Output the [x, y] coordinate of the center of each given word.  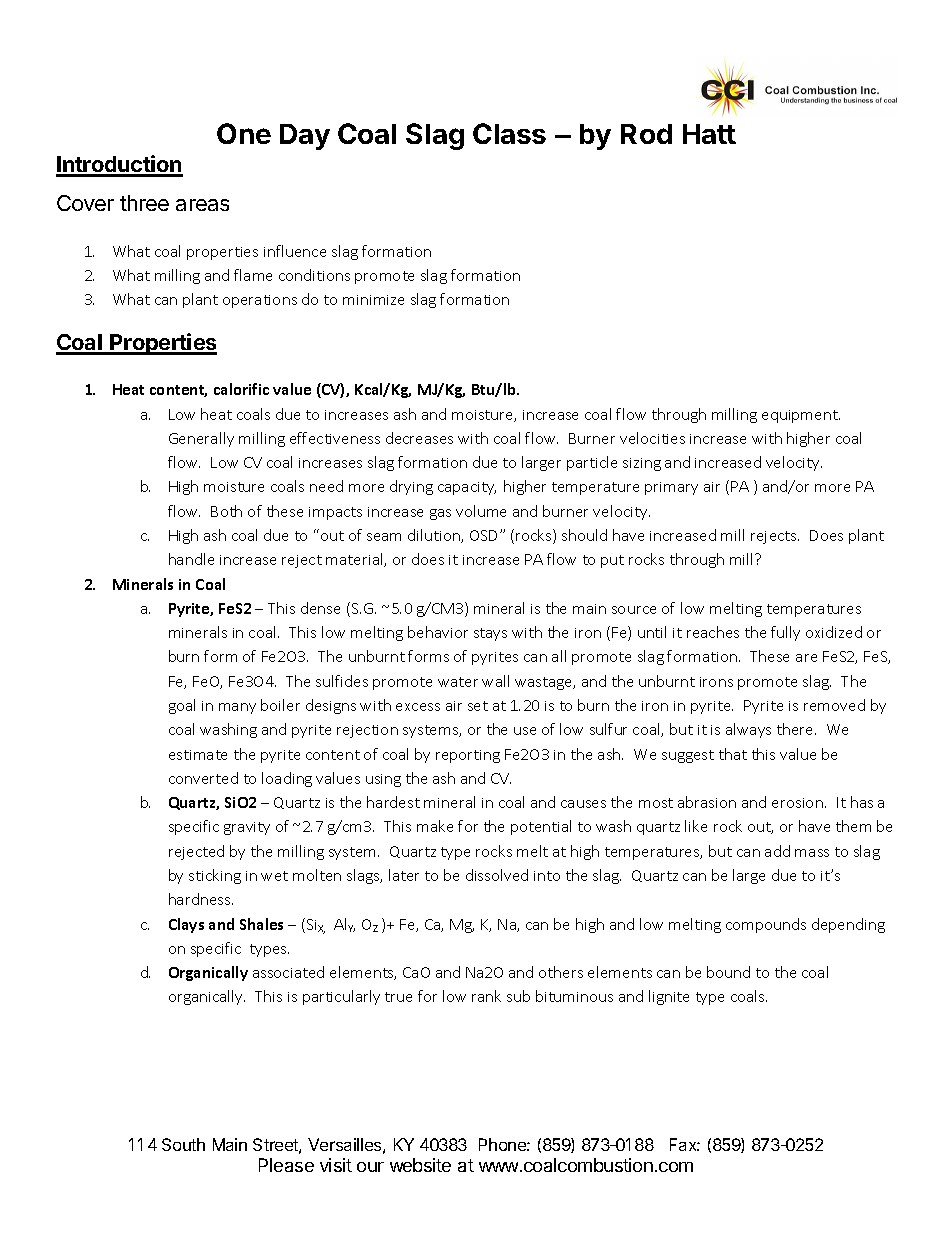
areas [202, 205]
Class [509, 133]
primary [671, 488]
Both [226, 511]
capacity [467, 488]
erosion [797, 803]
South [183, 1144]
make [435, 826]
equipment [801, 416]
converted [203, 778]
